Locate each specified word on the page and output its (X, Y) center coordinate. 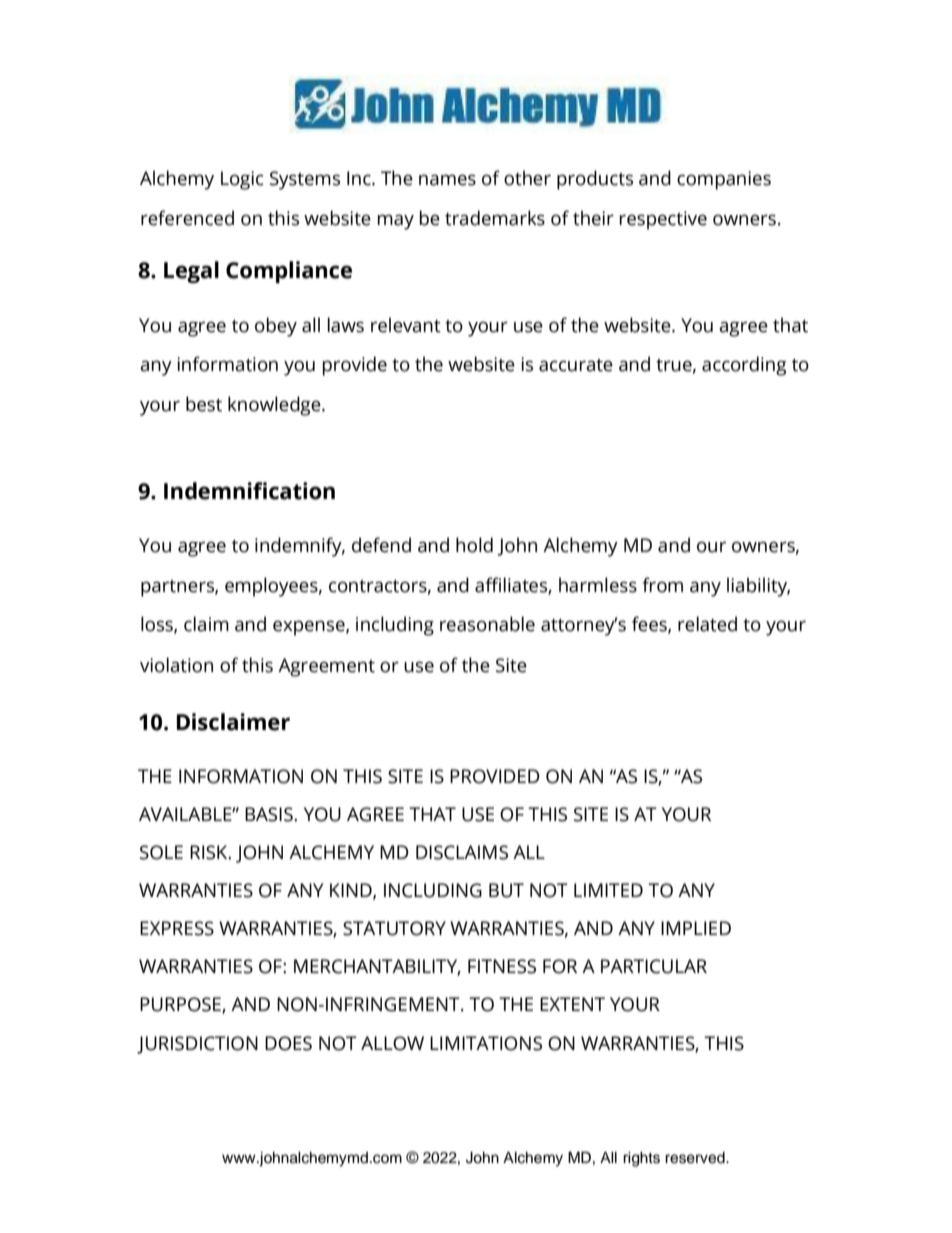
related (707, 624)
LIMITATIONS (486, 1043)
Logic (242, 180)
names (447, 180)
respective (663, 220)
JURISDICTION (197, 1045)
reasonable (487, 624)
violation (176, 665)
